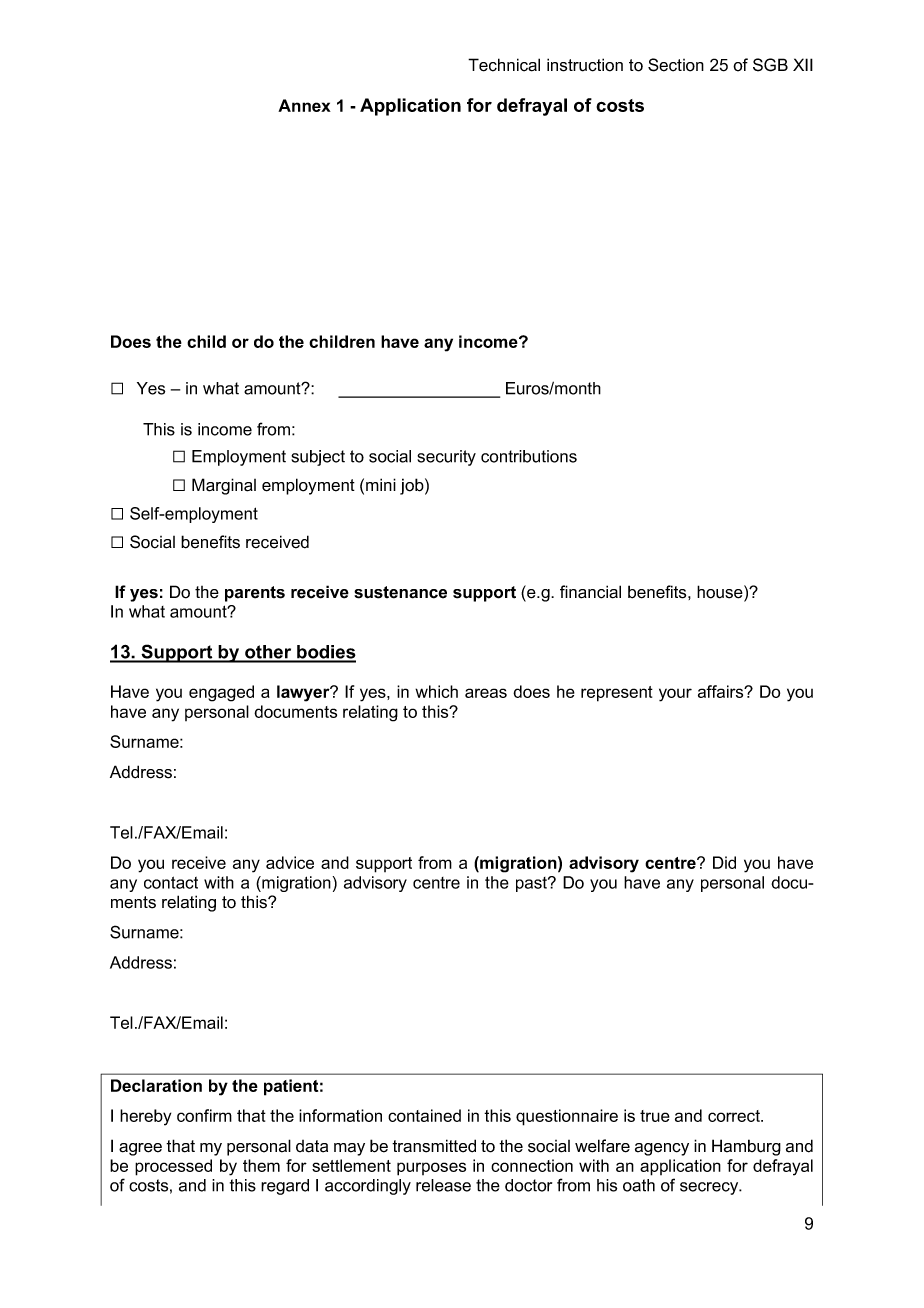 The image size is (924, 1308). Describe the element at coordinates (304, 105) in the document. I see `Annex` at that location.
